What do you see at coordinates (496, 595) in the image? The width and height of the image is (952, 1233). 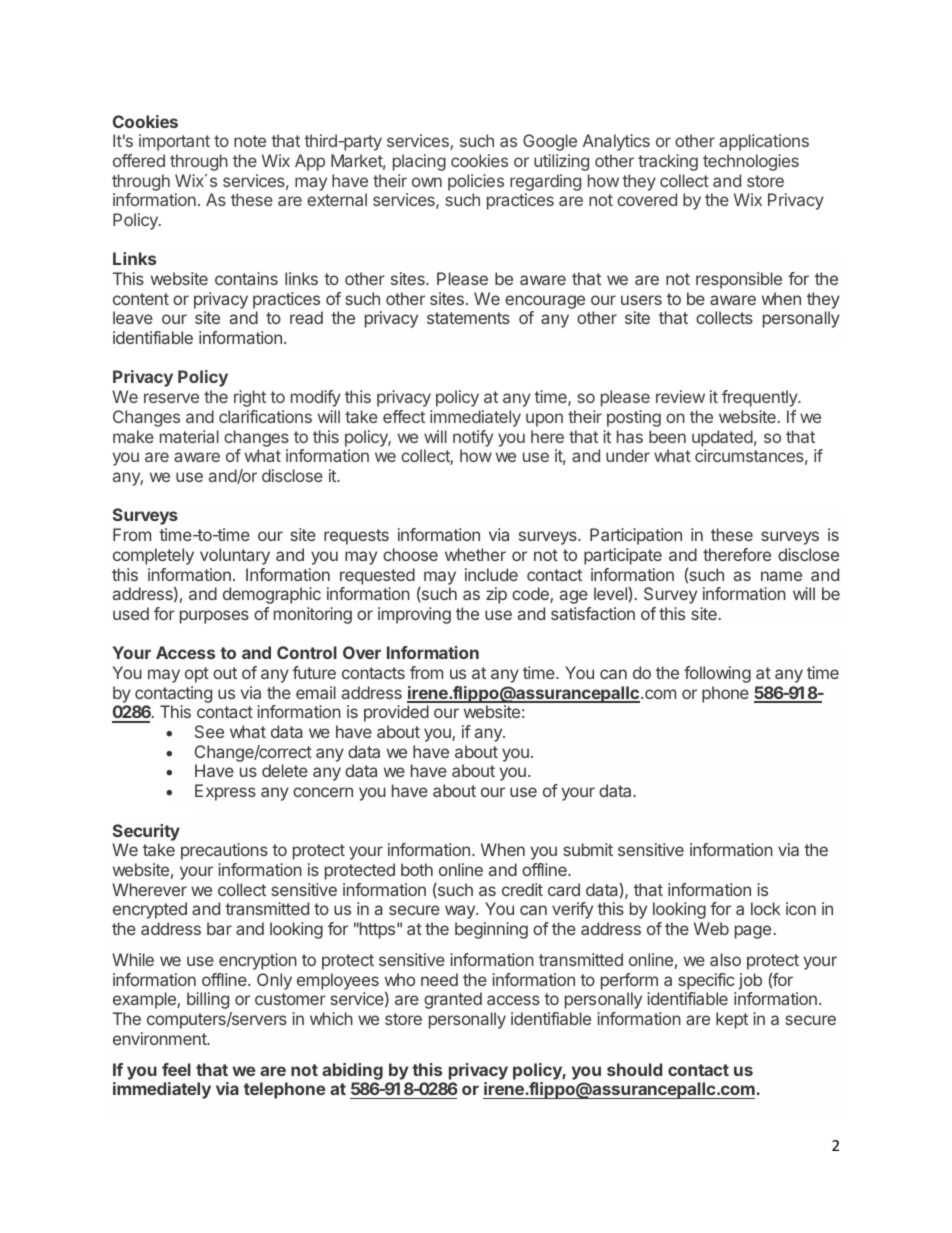 I see `zip` at bounding box center [496, 595].
